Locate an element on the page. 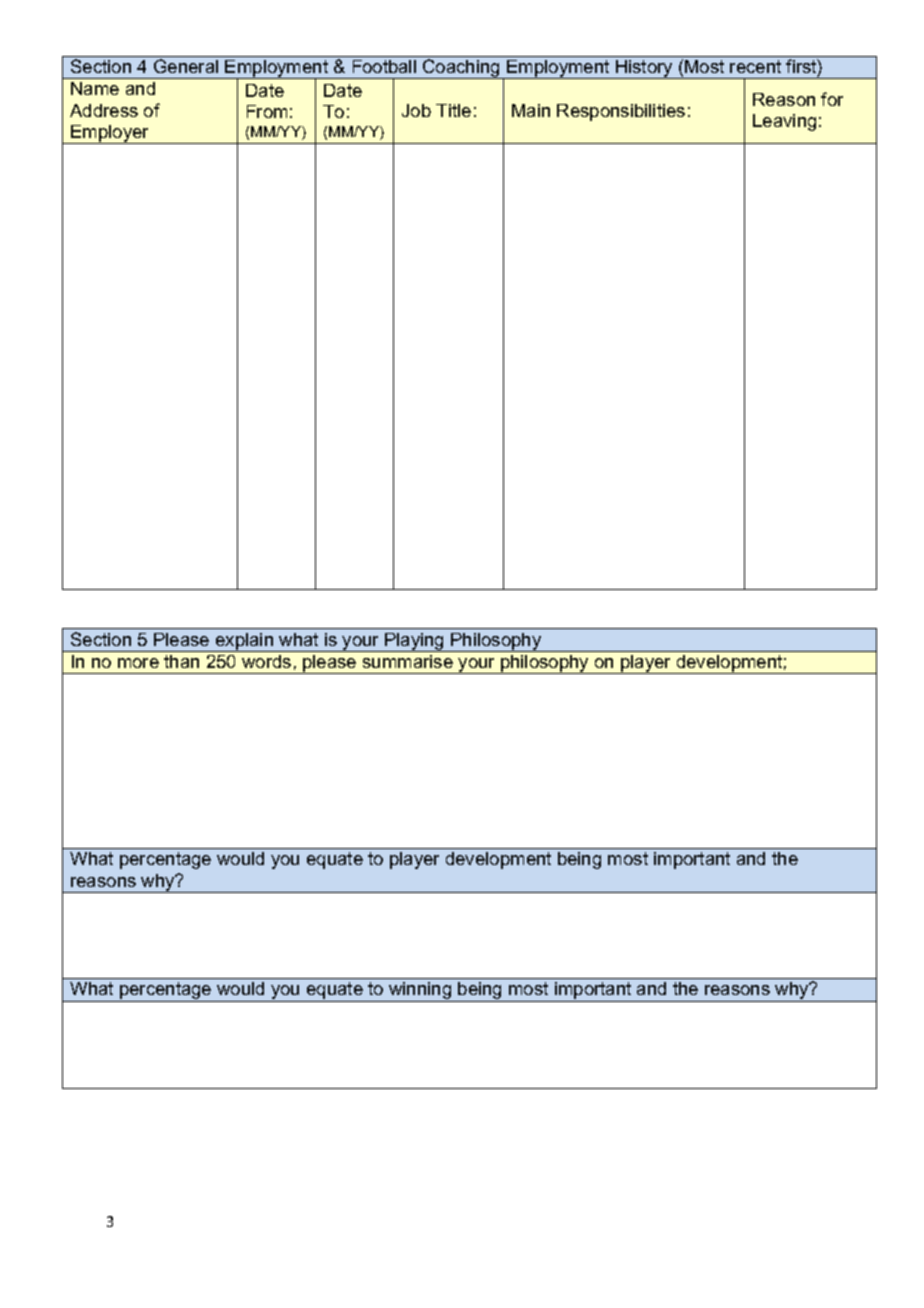 The height and width of the image is (1308, 924). more is located at coordinates (138, 663).
